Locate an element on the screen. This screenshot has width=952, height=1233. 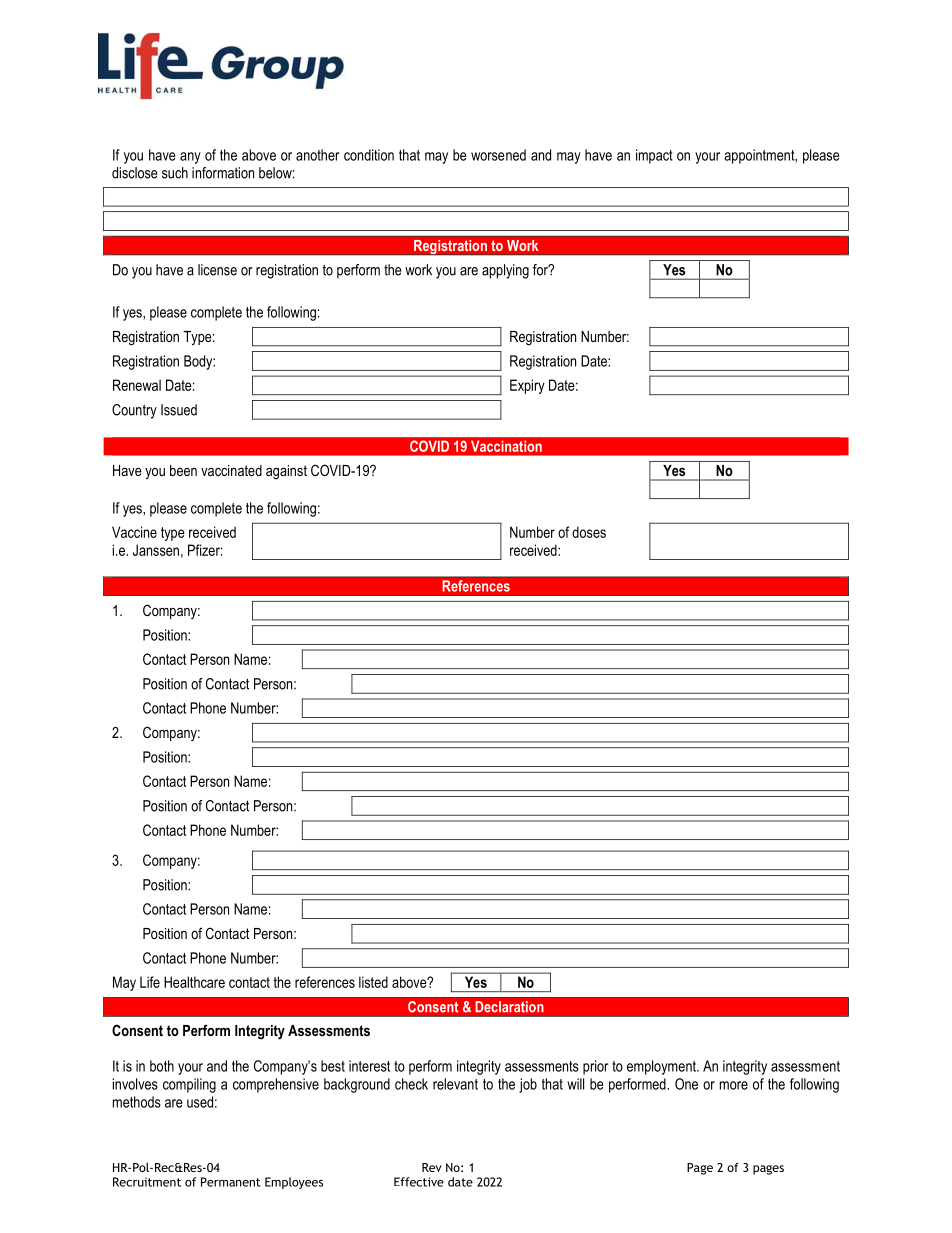
Permanent is located at coordinates (230, 1182).
